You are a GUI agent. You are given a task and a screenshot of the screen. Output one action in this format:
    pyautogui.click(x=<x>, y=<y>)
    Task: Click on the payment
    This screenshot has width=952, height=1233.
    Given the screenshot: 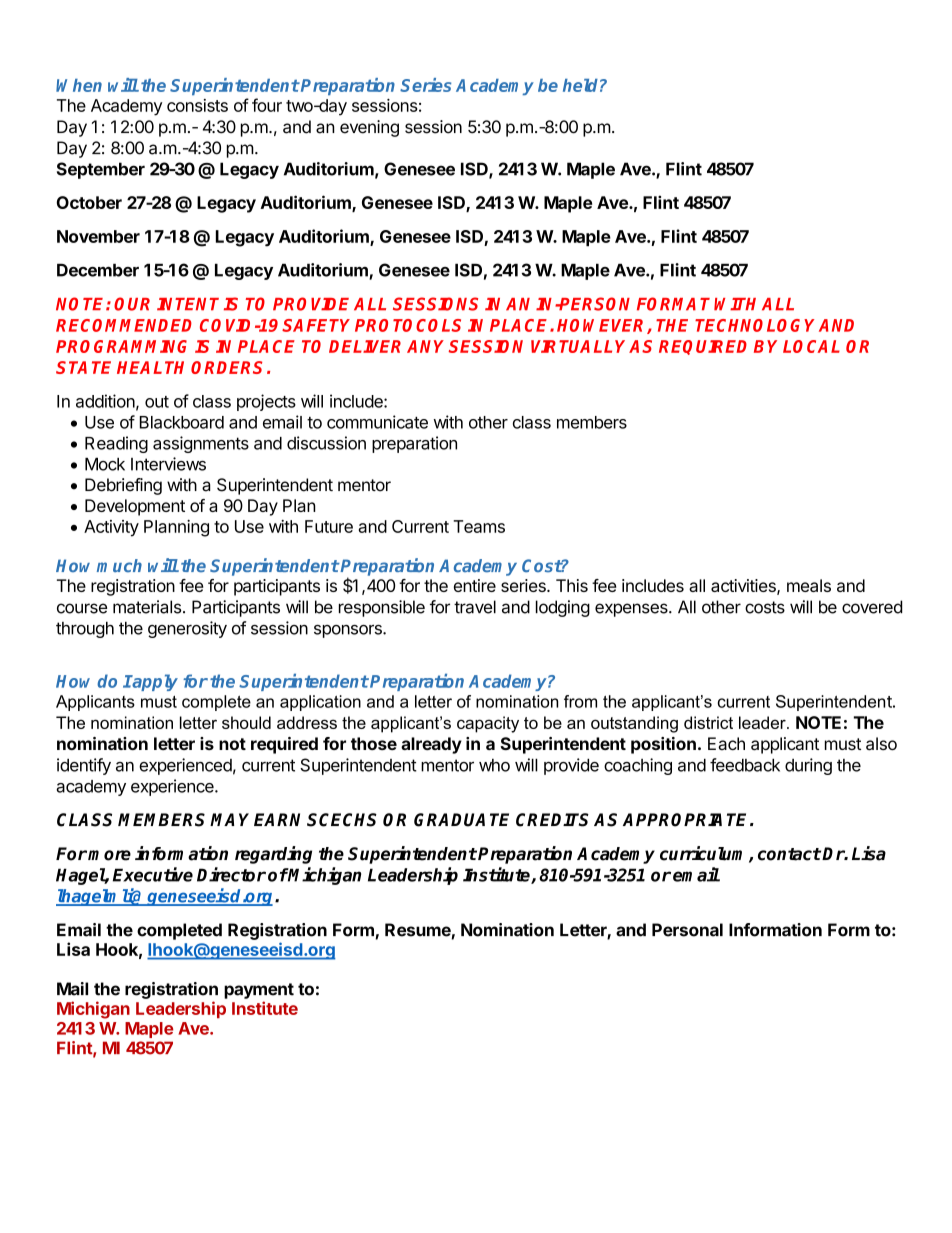 What is the action you would take?
    pyautogui.click(x=259, y=991)
